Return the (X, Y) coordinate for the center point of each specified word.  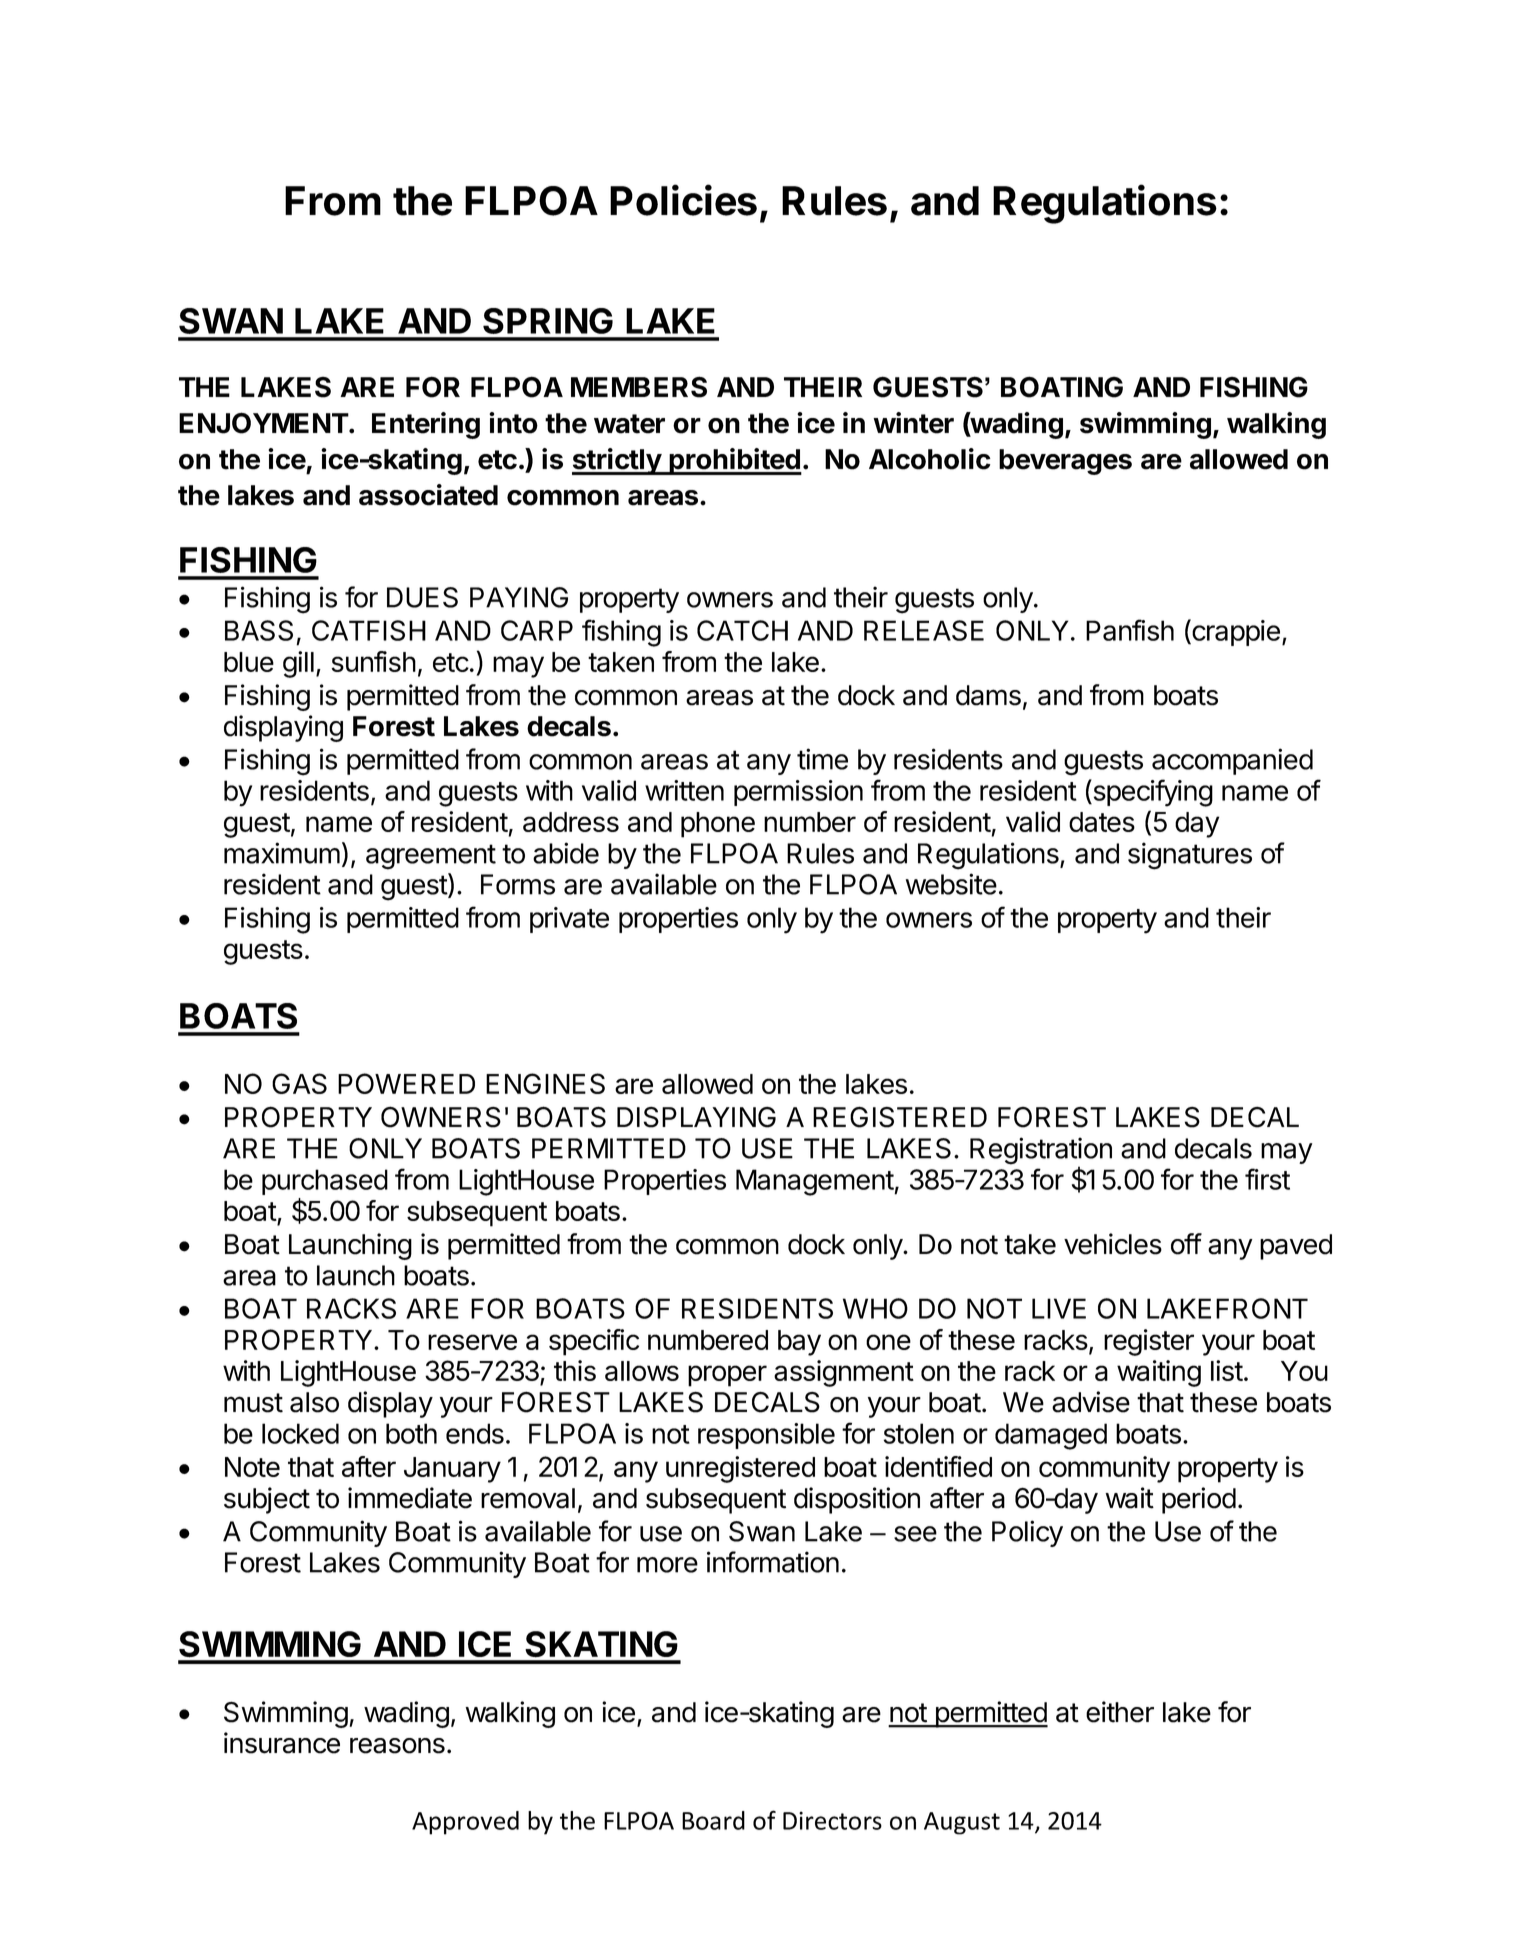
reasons (397, 1746)
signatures (1190, 856)
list (1227, 1370)
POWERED (406, 1083)
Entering (426, 425)
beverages (1065, 462)
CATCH (742, 630)
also (314, 1402)
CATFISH (369, 630)
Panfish (1130, 630)
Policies (683, 200)
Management (815, 1182)
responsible (766, 1436)
